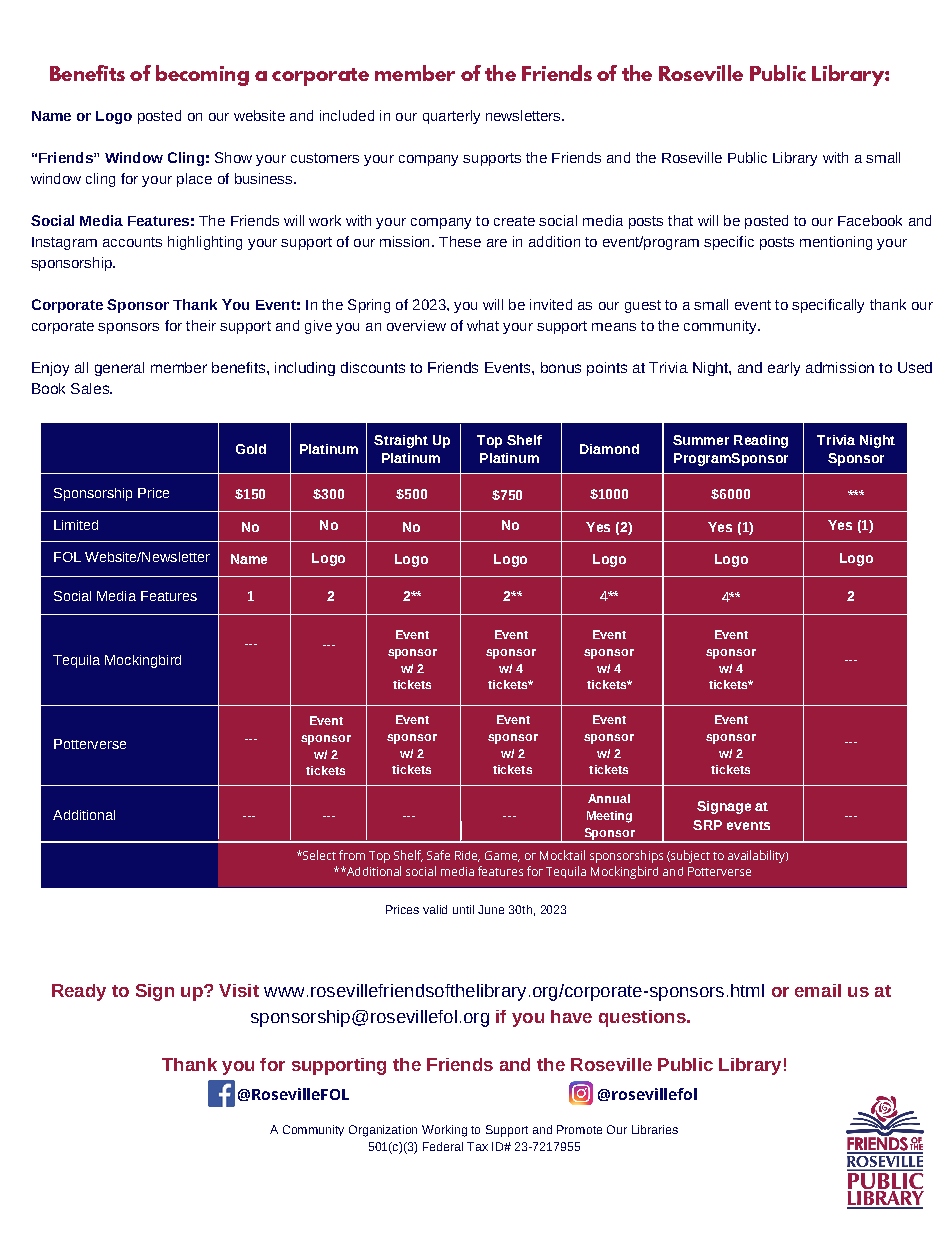 The height and width of the document is (1233, 952). Describe the element at coordinates (251, 449) in the document. I see `Gold` at that location.
